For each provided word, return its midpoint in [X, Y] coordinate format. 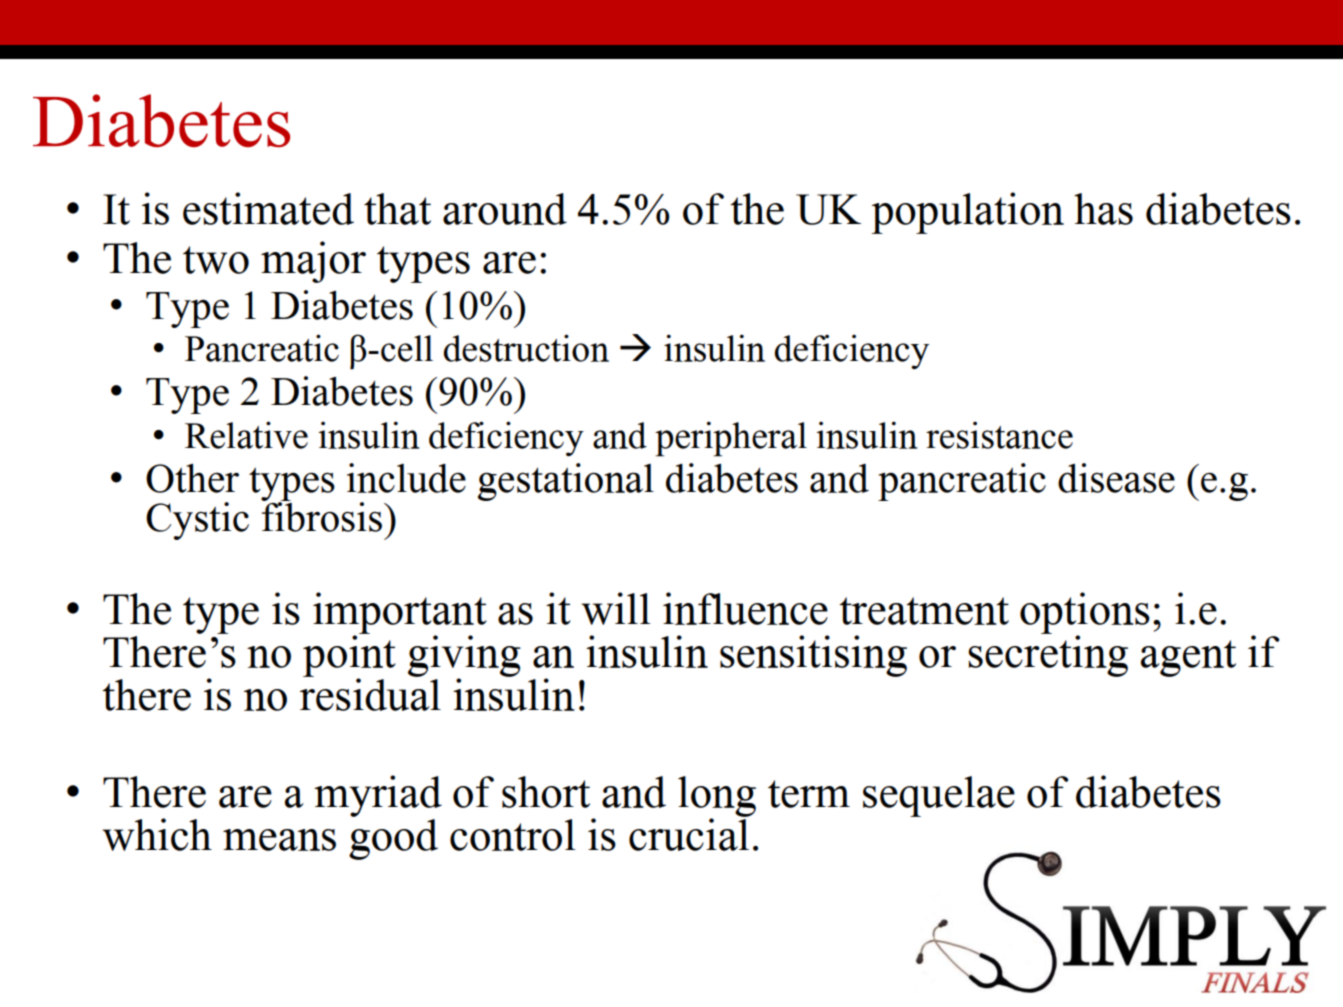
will [616, 608]
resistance [999, 435]
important [400, 614]
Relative [246, 435]
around [505, 209]
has [1103, 209]
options [1085, 614]
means [279, 840]
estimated [268, 208]
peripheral [731, 439]
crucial [689, 833]
